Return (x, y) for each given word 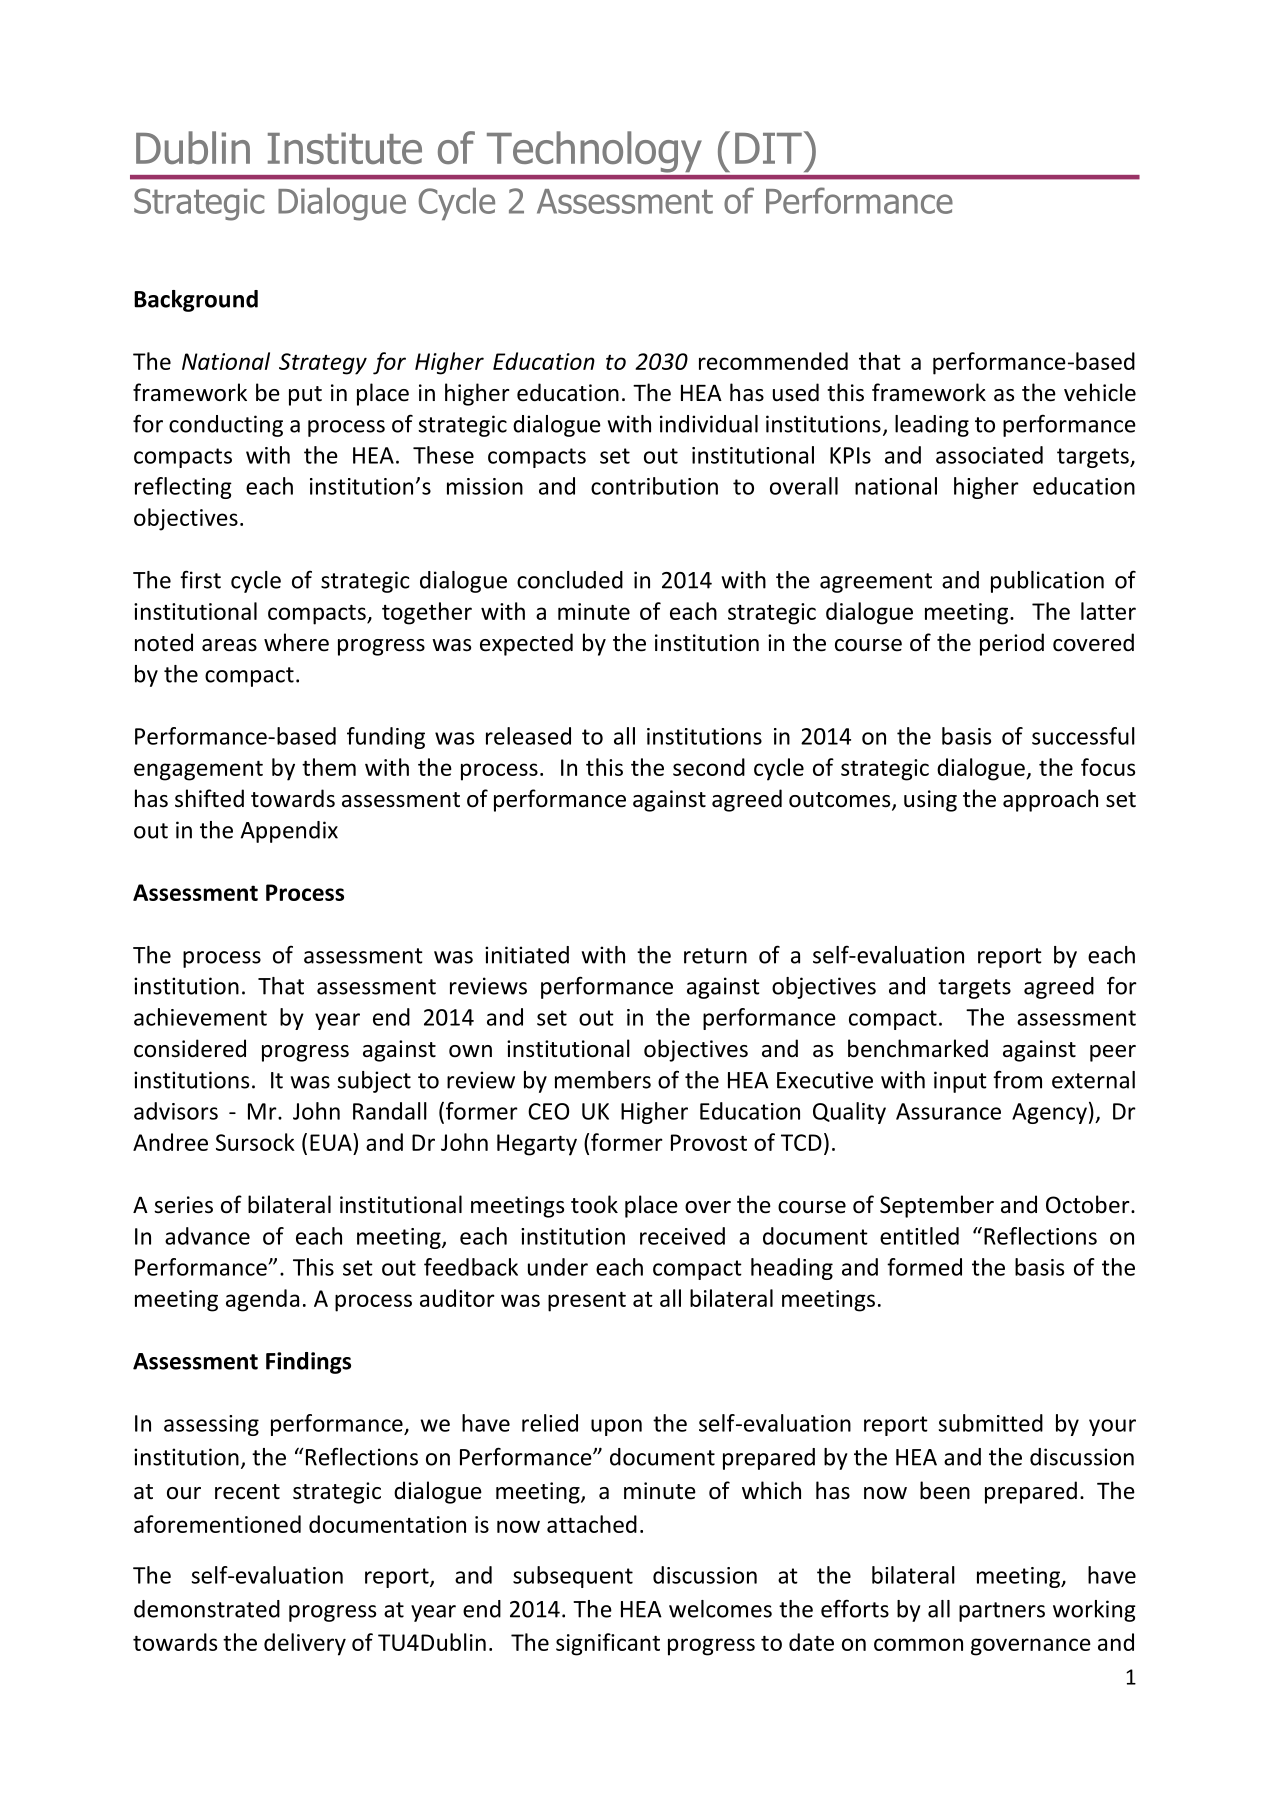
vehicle (1100, 392)
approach (1050, 800)
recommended (773, 361)
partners (1002, 1612)
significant (608, 1644)
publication (1047, 582)
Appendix (289, 832)
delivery (305, 1644)
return (715, 956)
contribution (654, 486)
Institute (345, 148)
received (682, 1236)
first (200, 579)
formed (924, 1267)
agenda (262, 1300)
